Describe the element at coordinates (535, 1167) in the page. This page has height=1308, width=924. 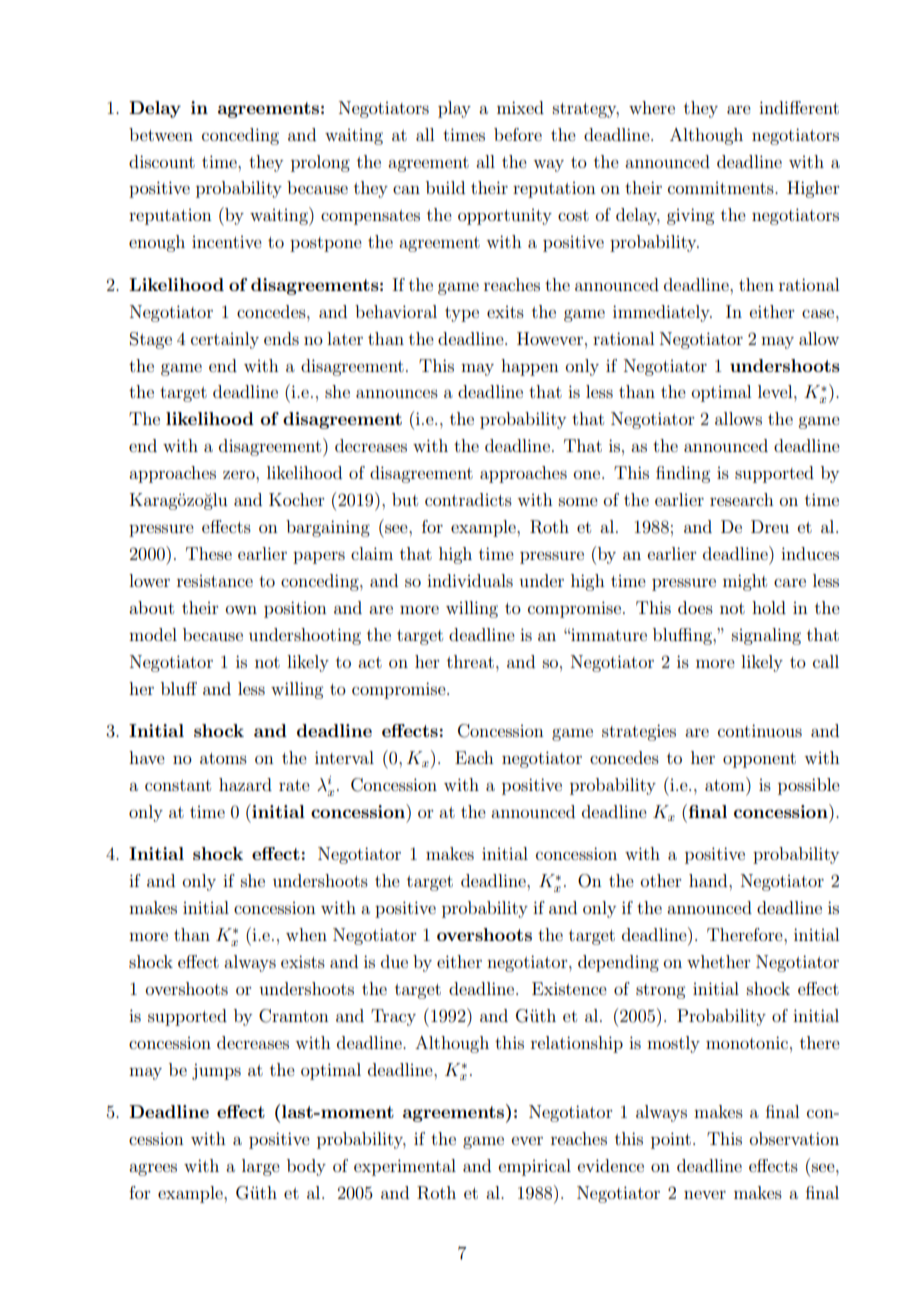
I see `empirical` at that location.
